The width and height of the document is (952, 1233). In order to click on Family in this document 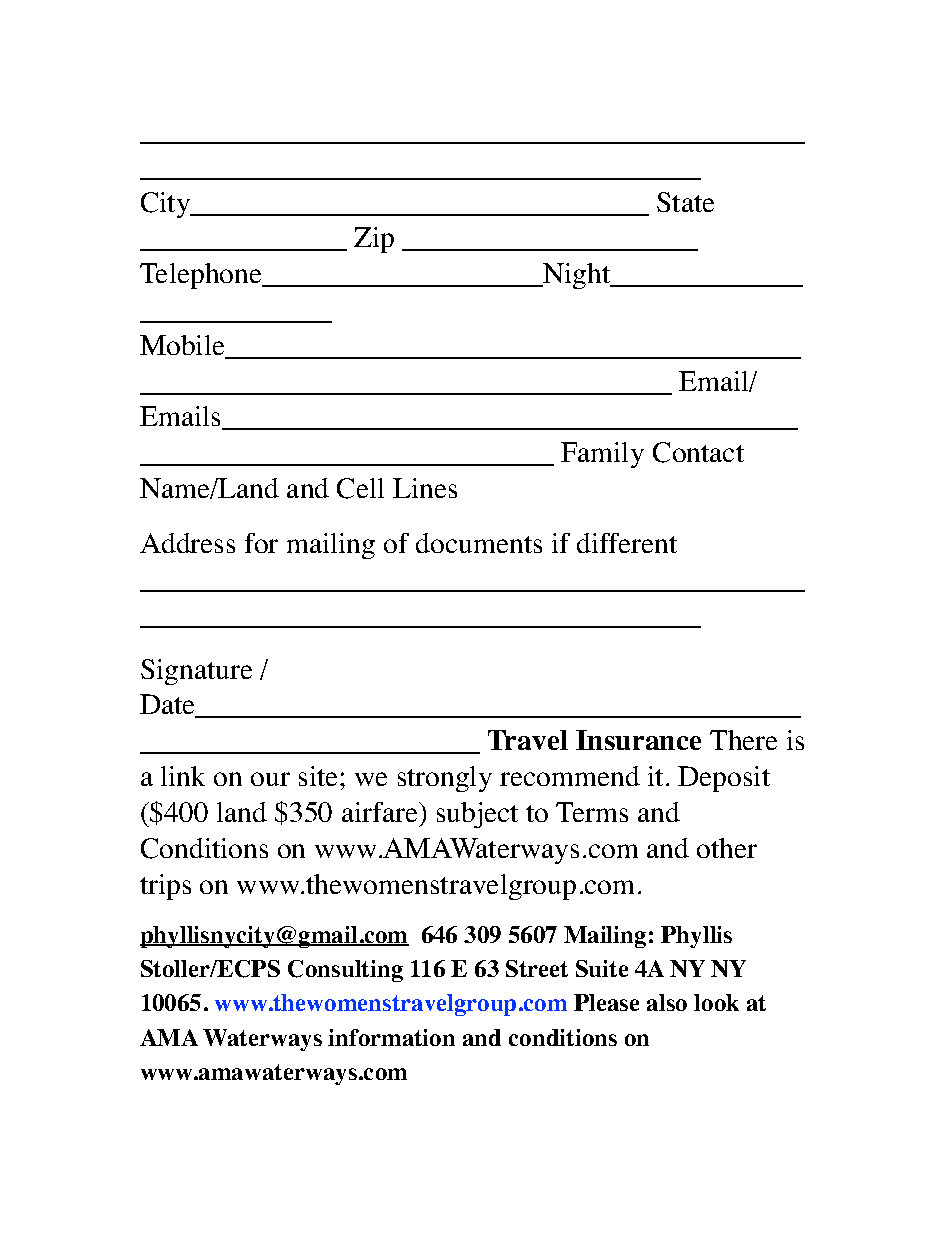, I will do `click(602, 455)`.
